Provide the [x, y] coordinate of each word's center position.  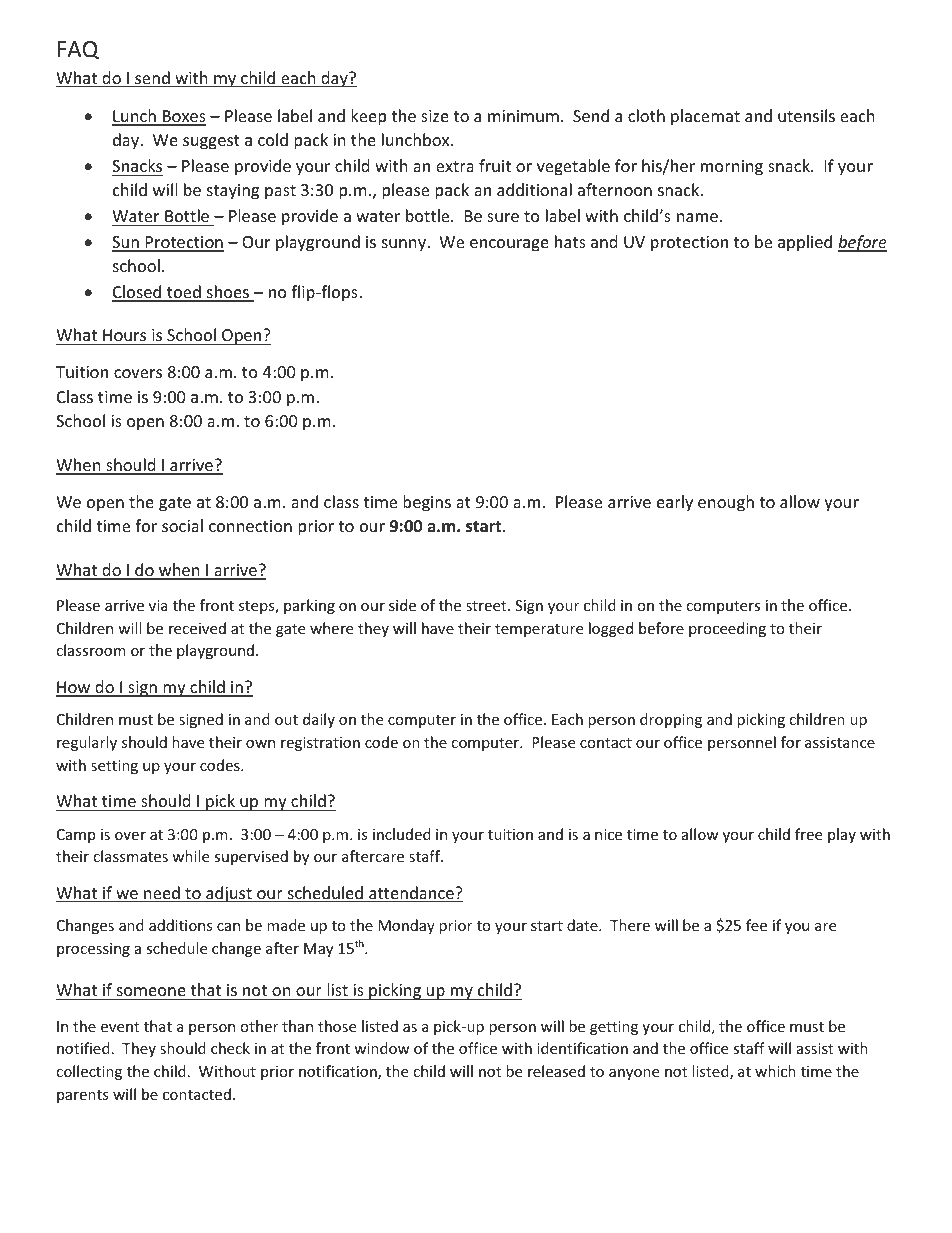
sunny [405, 245]
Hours [124, 335]
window [382, 1048]
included [402, 834]
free [808, 834]
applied [805, 243]
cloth [646, 115]
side [402, 605]
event [120, 1027]
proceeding [727, 629]
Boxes [183, 117]
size [435, 116]
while [190, 856]
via [158, 605]
